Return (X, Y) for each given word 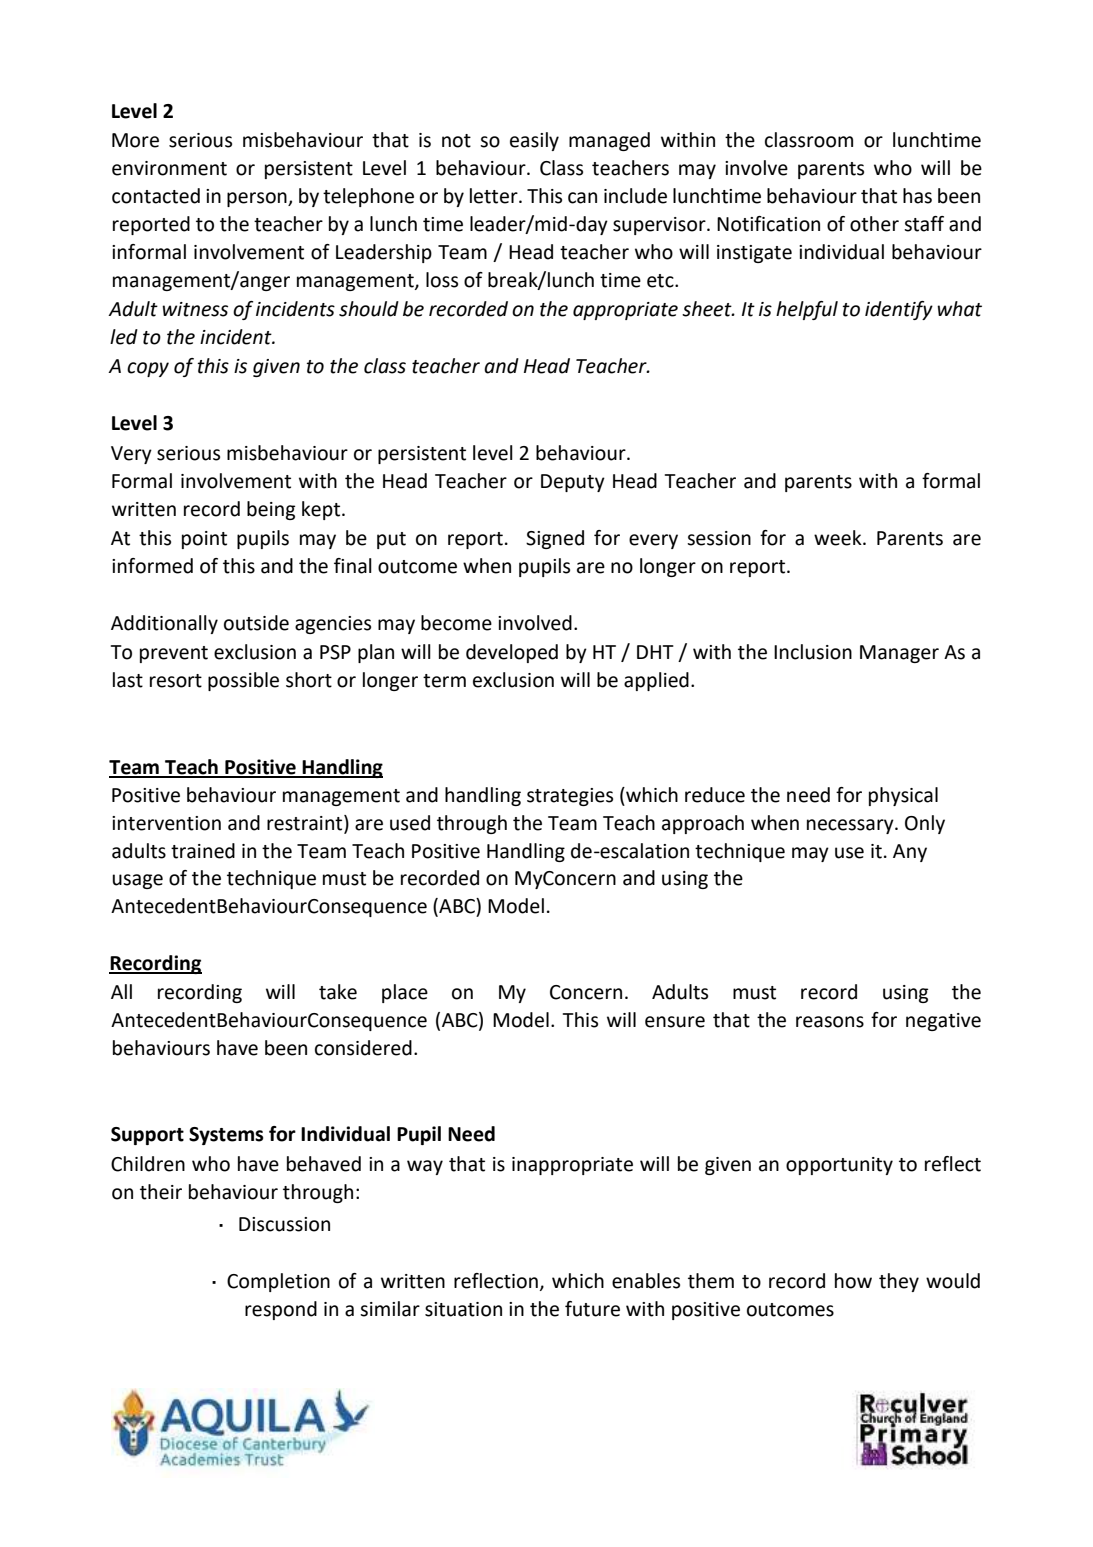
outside (256, 623)
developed (512, 653)
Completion (278, 1282)
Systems (226, 1136)
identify (899, 310)
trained (203, 851)
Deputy (573, 483)
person (258, 199)
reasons (830, 1022)
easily (534, 141)
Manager (899, 654)
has (917, 196)
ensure (675, 1022)
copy (148, 369)
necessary (851, 826)
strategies (570, 797)
